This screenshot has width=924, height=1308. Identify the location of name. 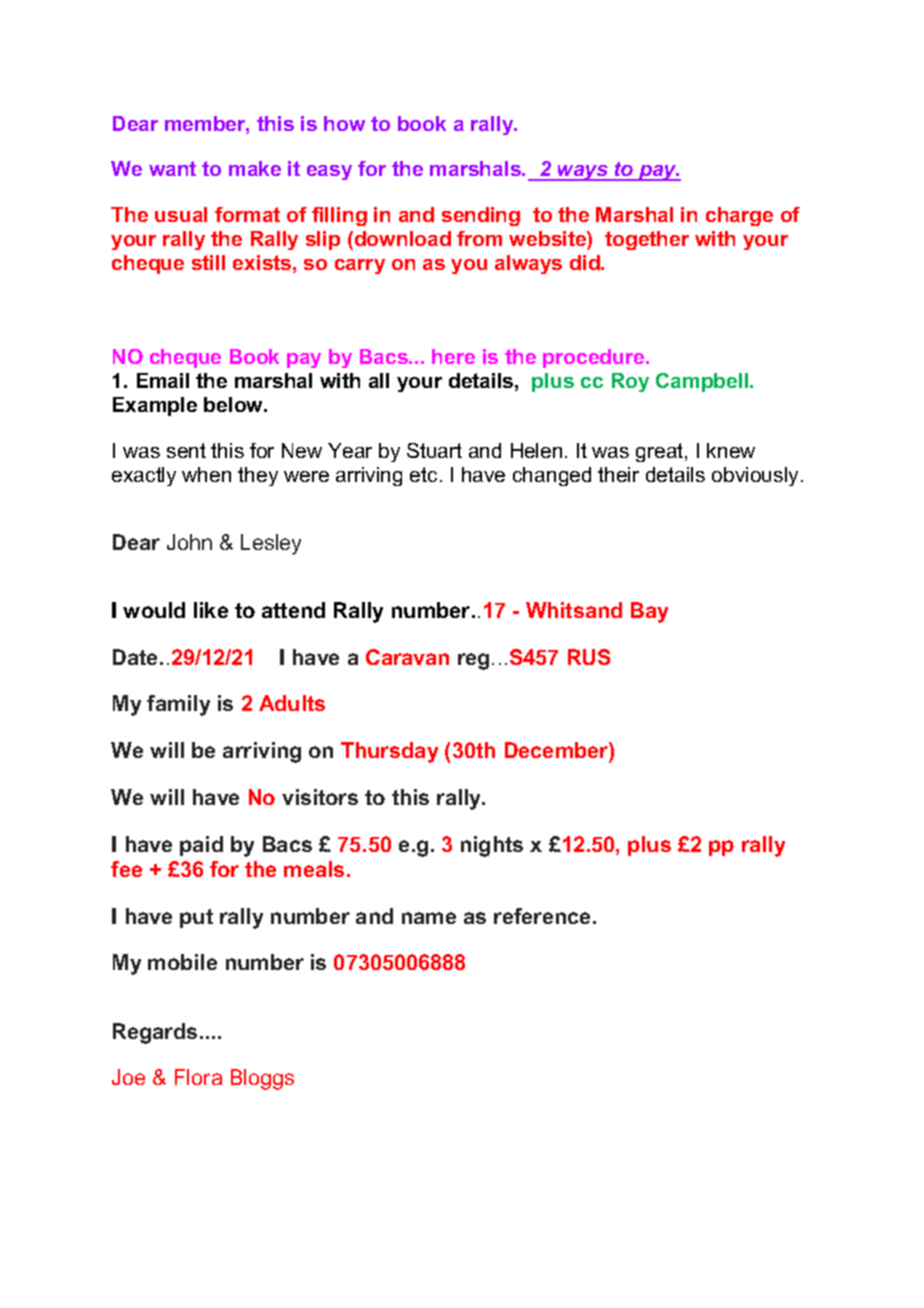
(429, 918).
